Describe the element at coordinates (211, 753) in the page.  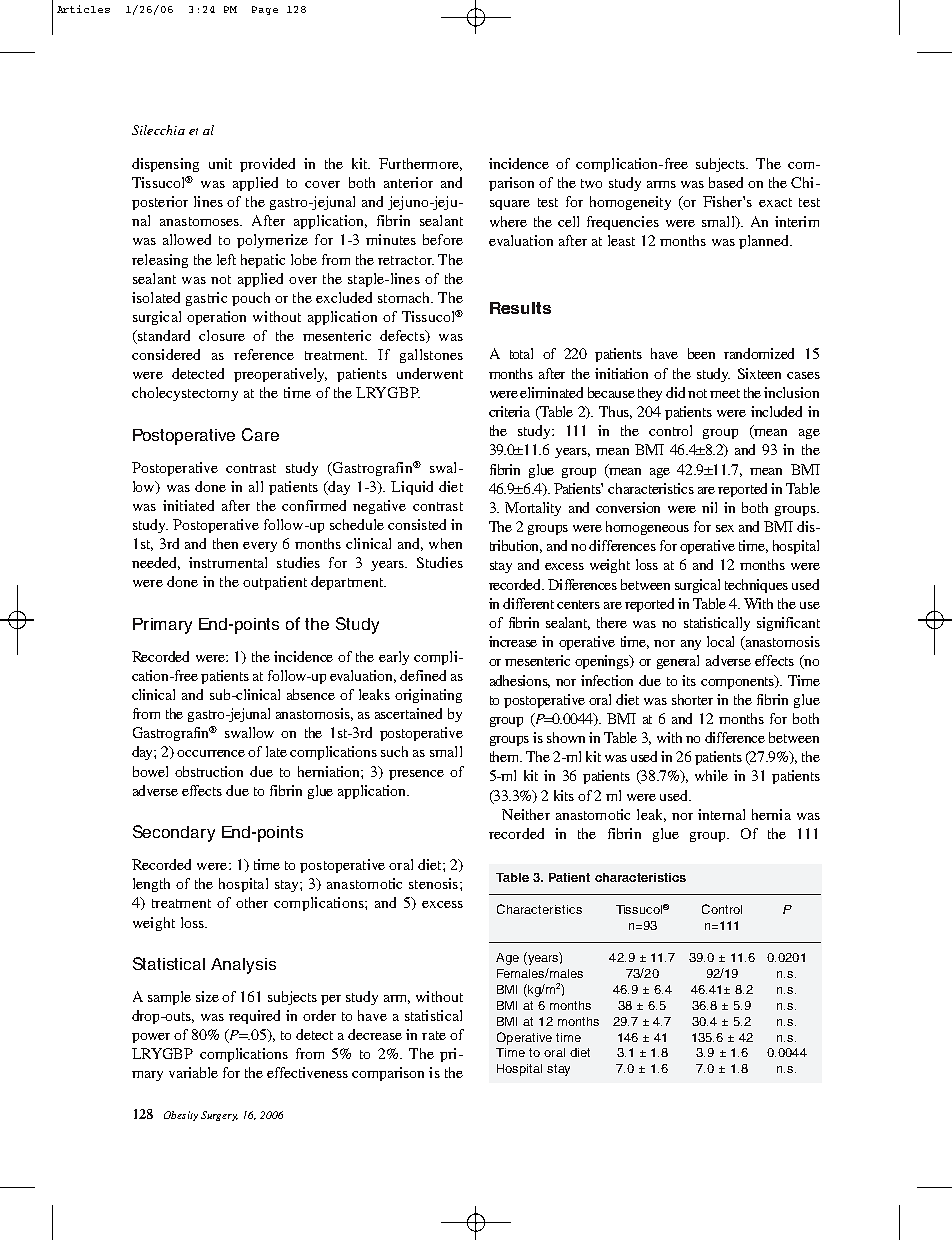
I see `occurrence` at that location.
